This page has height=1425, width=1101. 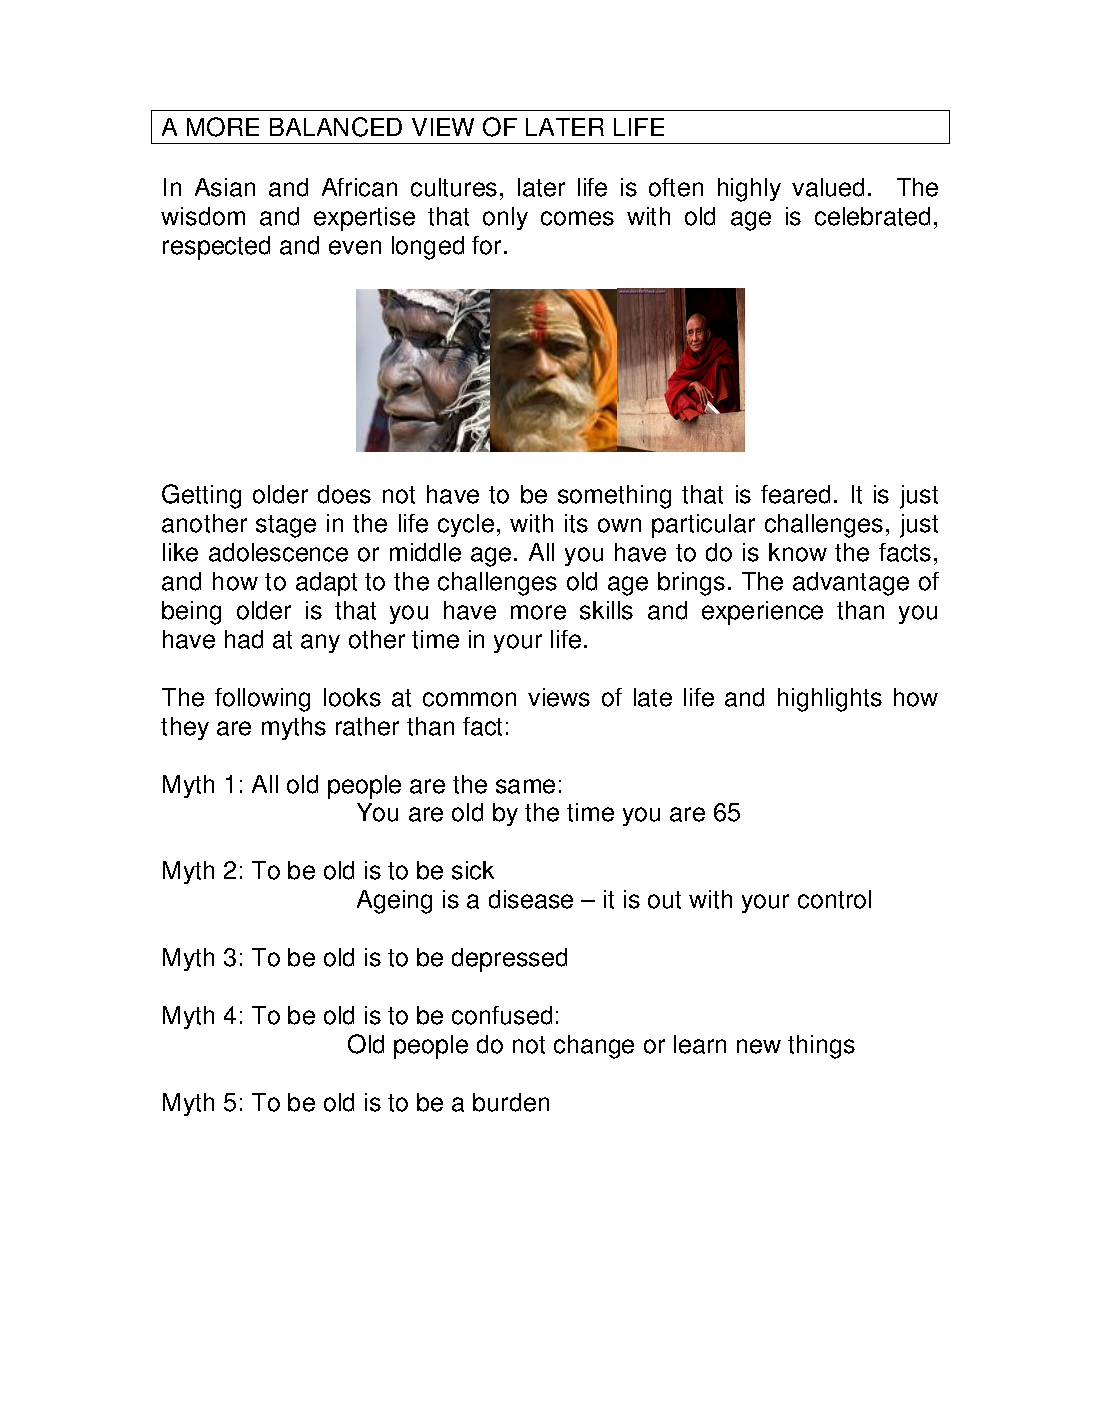 I want to click on skills, so click(x=606, y=610).
